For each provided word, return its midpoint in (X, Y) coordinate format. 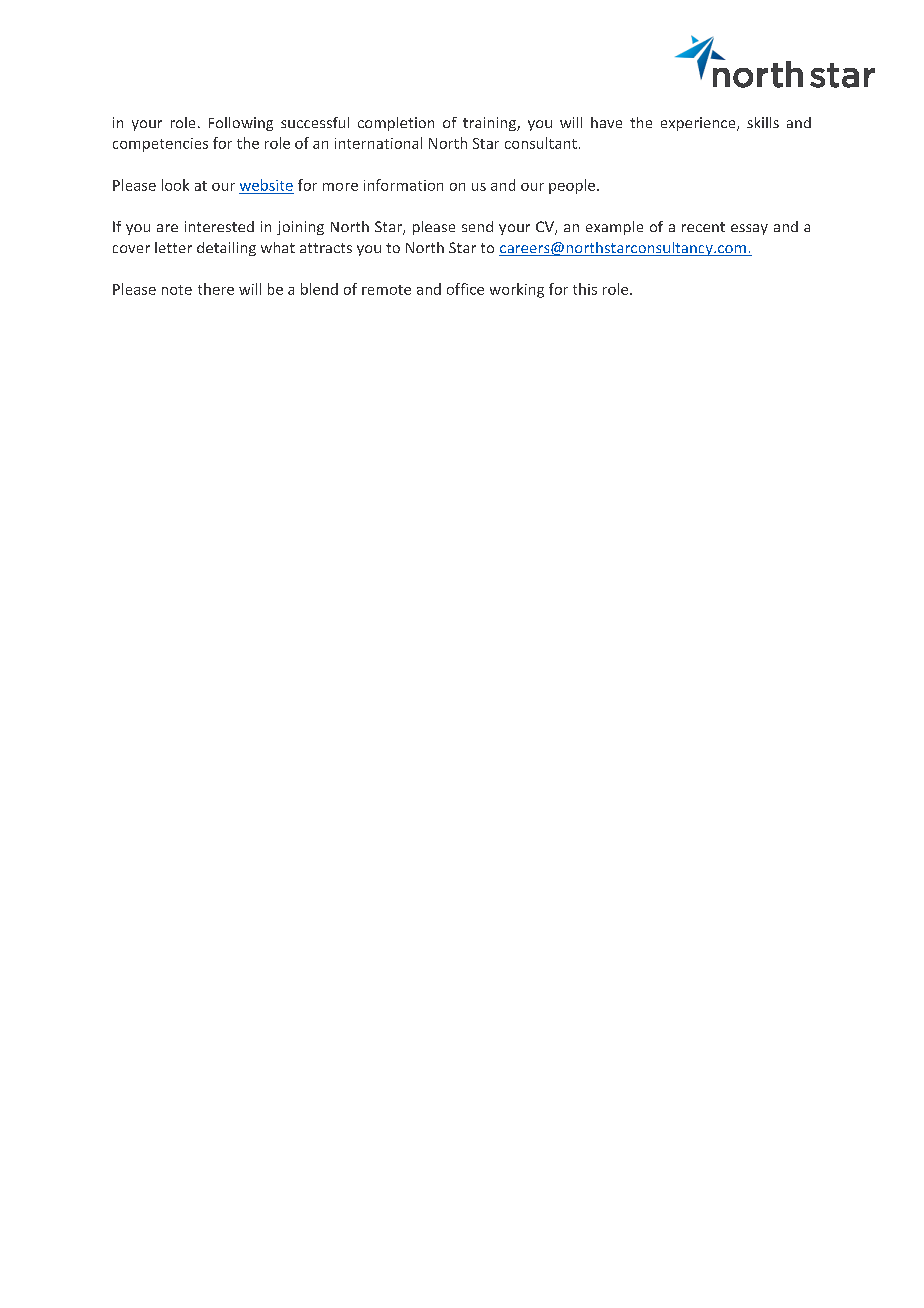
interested (219, 226)
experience (699, 124)
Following (241, 124)
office (465, 289)
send (477, 226)
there (216, 289)
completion (396, 124)
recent (703, 227)
